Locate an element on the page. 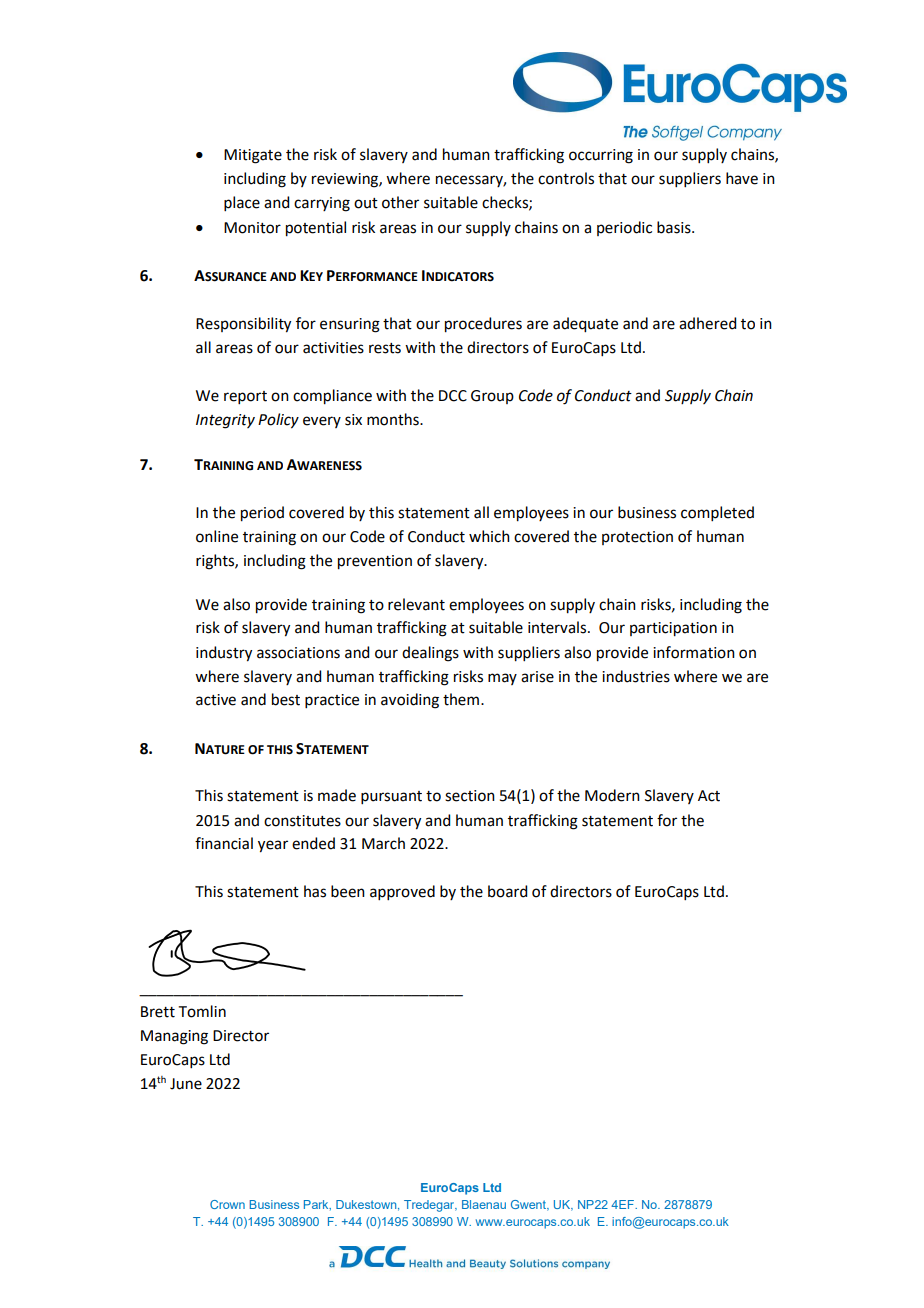 Image resolution: width=924 pixels, height=1308 pixels. Tomlin is located at coordinates (202, 1011).
